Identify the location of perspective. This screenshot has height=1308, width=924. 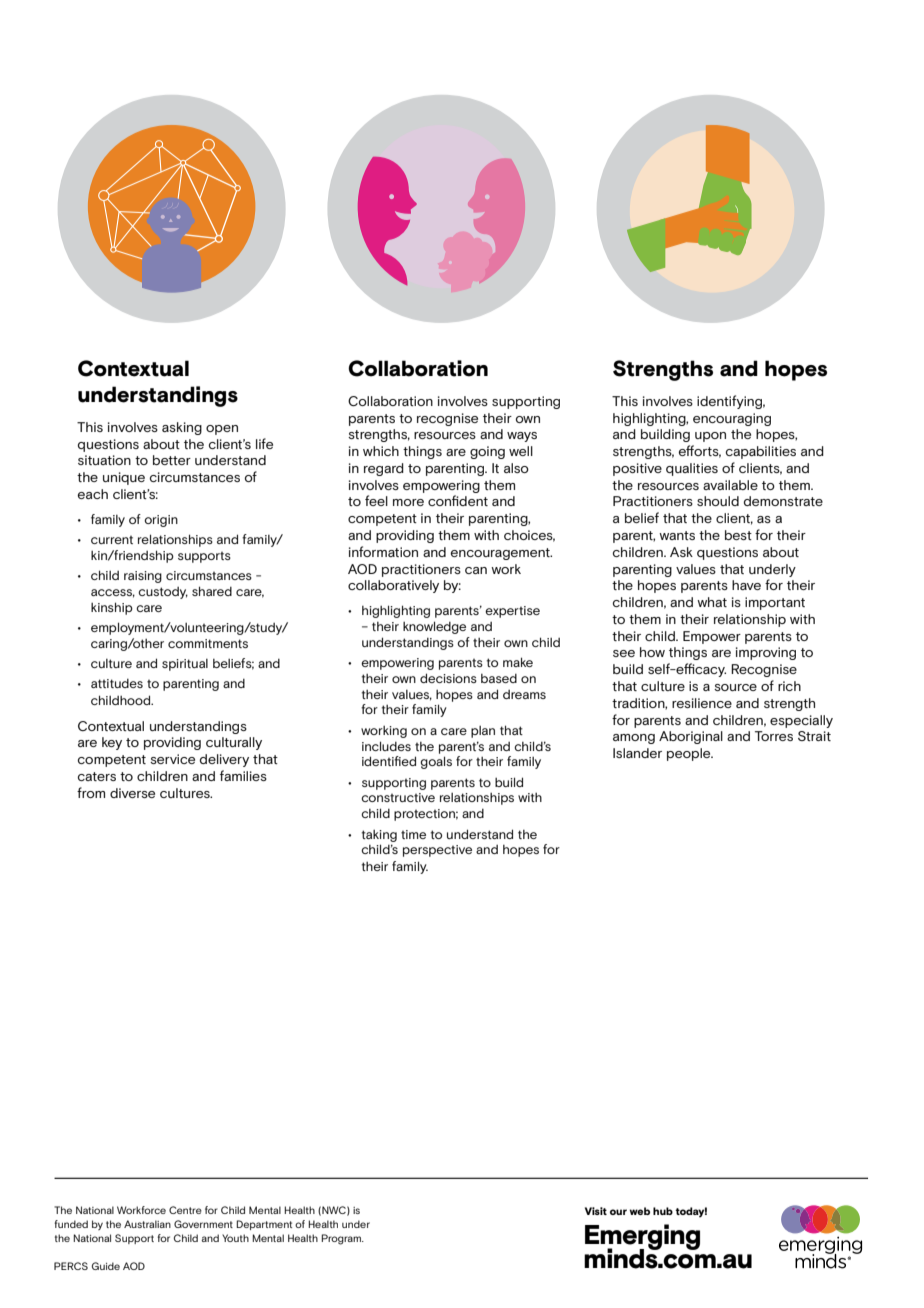
(437, 851).
